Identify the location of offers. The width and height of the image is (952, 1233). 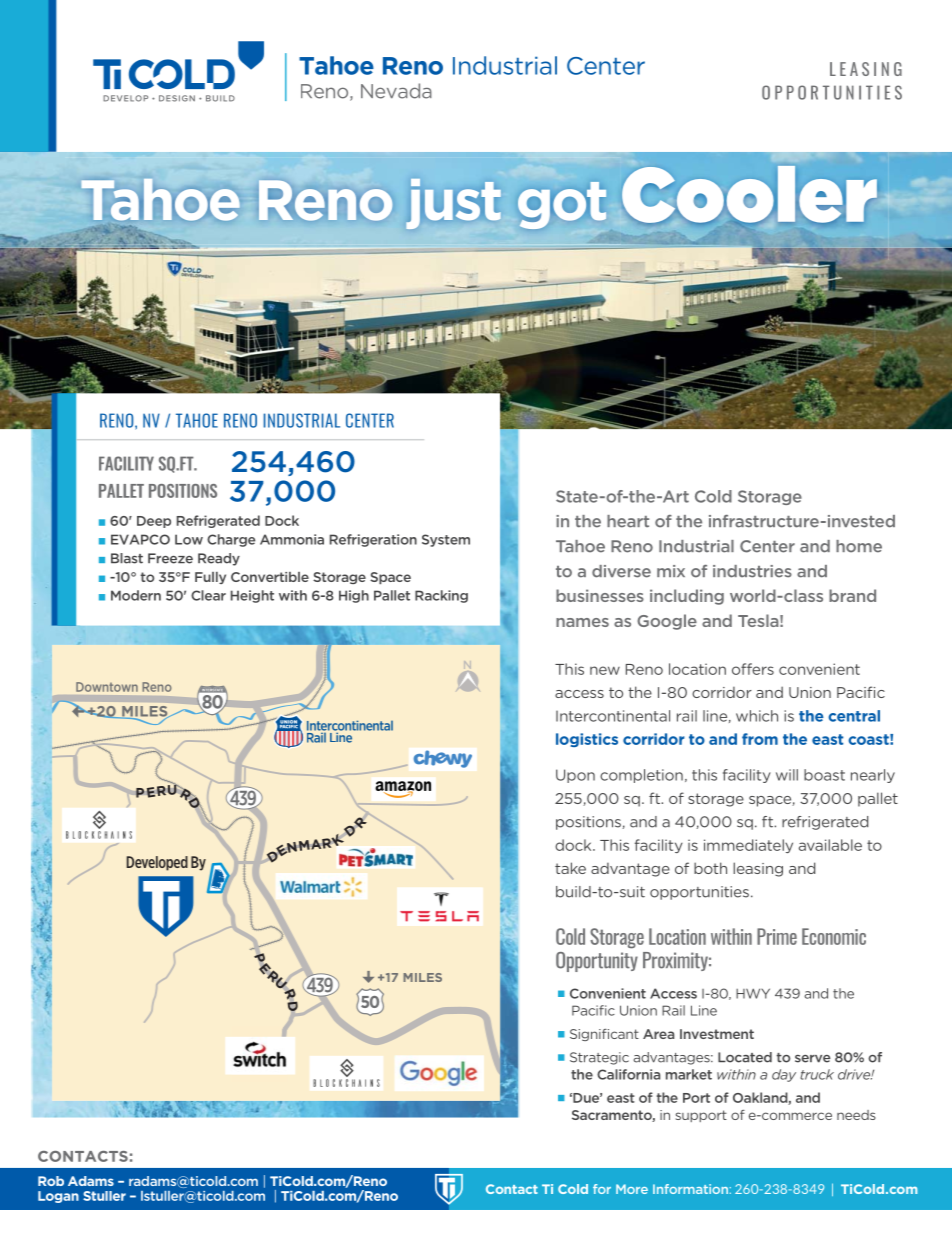
(753, 669).
